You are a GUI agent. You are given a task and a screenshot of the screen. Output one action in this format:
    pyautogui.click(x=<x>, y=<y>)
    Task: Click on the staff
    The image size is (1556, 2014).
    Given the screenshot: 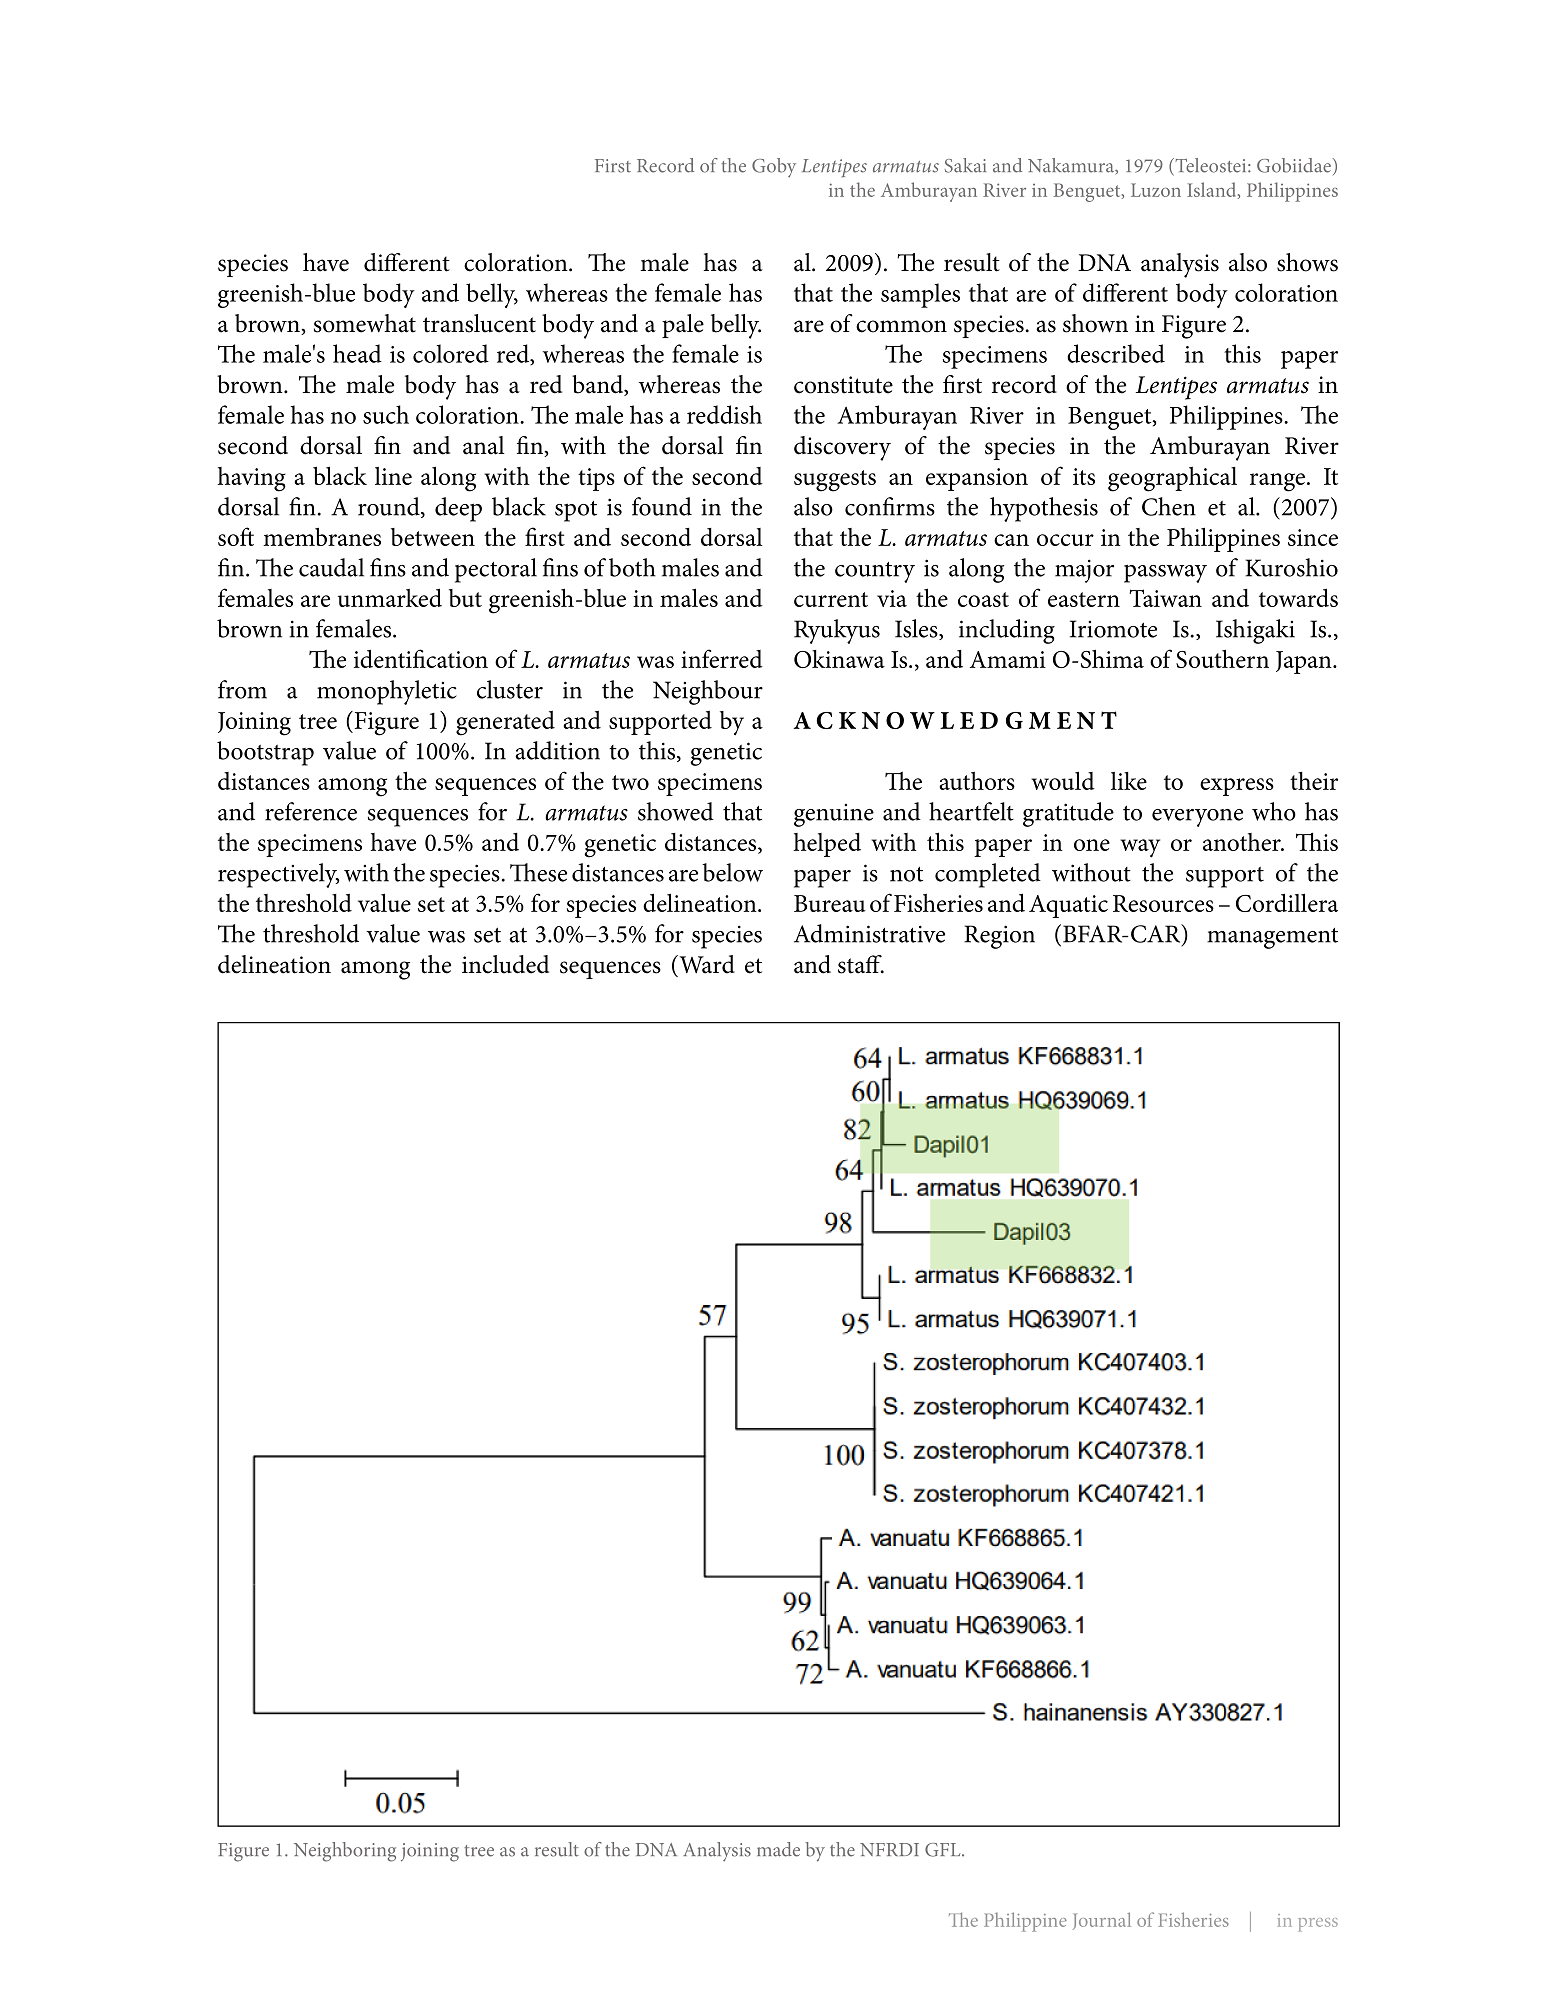 What is the action you would take?
    pyautogui.click(x=861, y=964)
